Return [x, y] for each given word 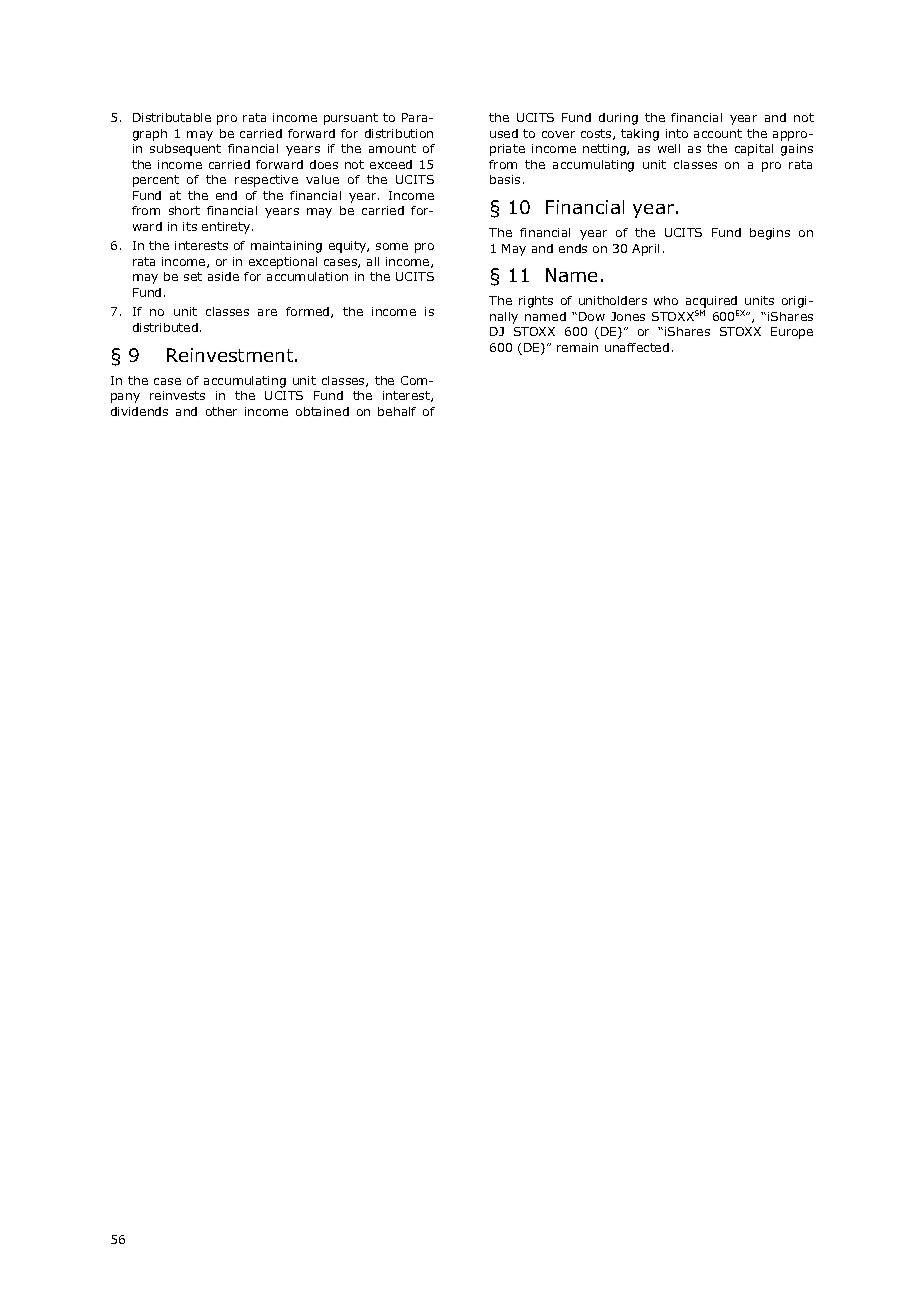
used [504, 133]
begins [770, 234]
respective [266, 181]
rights [536, 302]
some [392, 246]
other [221, 411]
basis [505, 179]
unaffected [637, 347]
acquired [712, 303]
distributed [165, 327]
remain [577, 347]
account [718, 133]
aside [223, 276]
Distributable [172, 117]
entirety [227, 228]
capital [754, 150]
